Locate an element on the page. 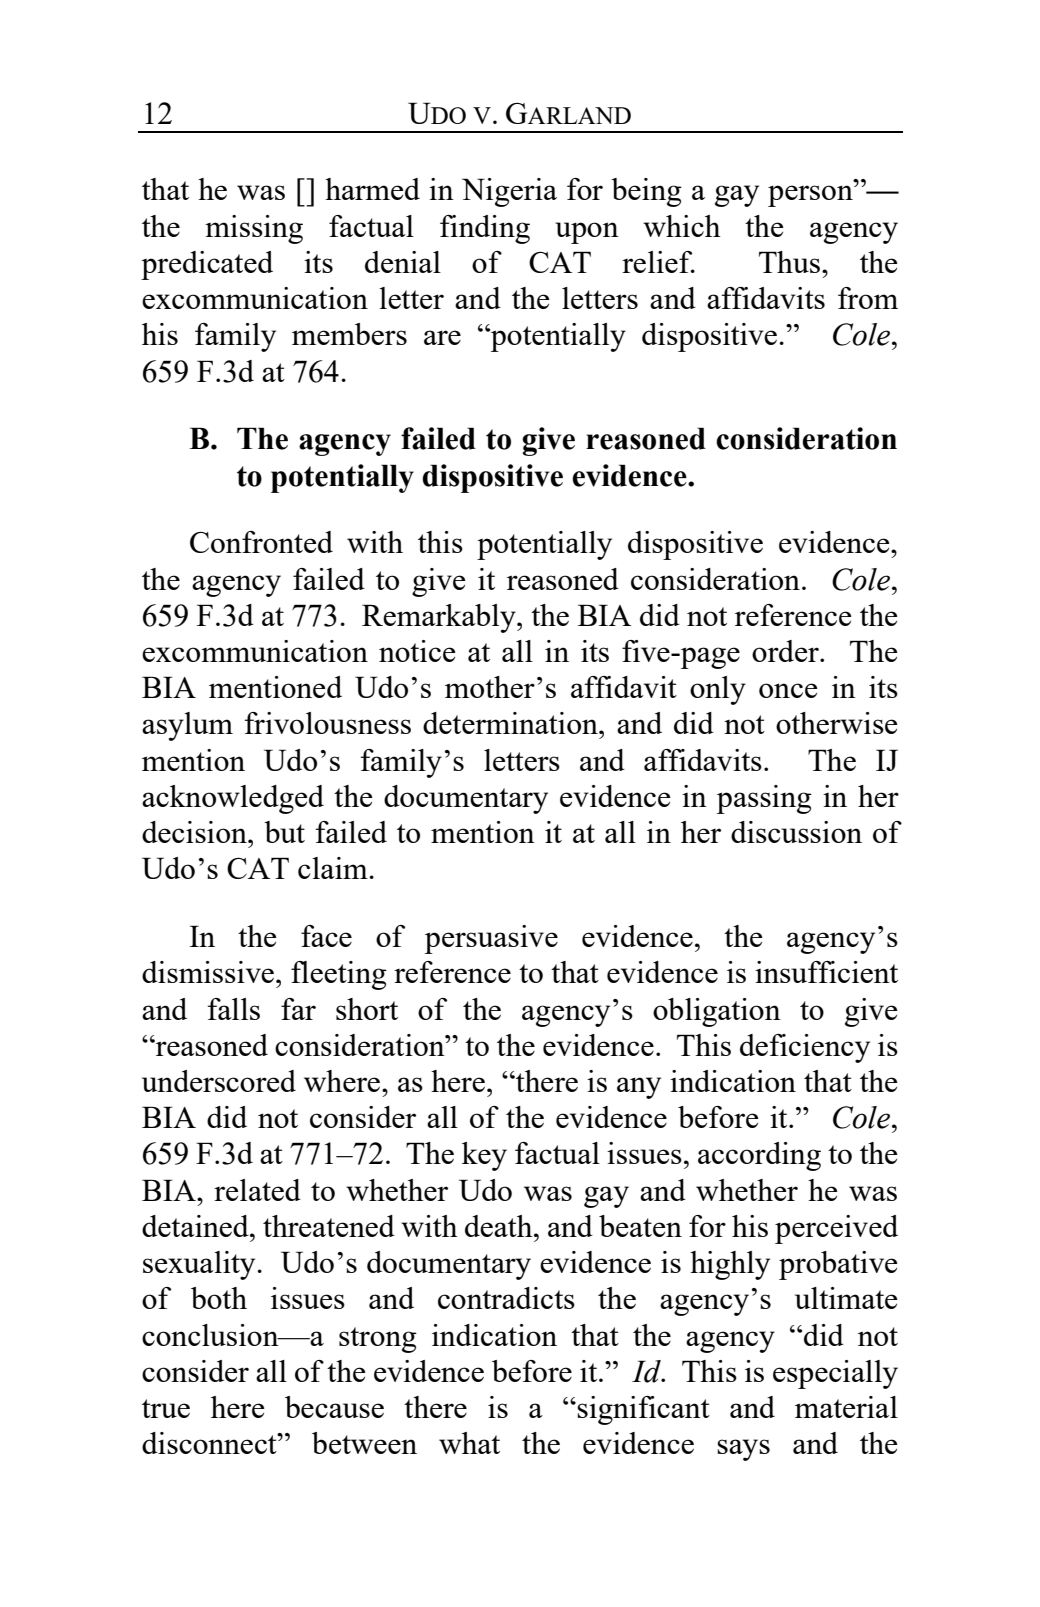  insufficient is located at coordinates (826, 972).
